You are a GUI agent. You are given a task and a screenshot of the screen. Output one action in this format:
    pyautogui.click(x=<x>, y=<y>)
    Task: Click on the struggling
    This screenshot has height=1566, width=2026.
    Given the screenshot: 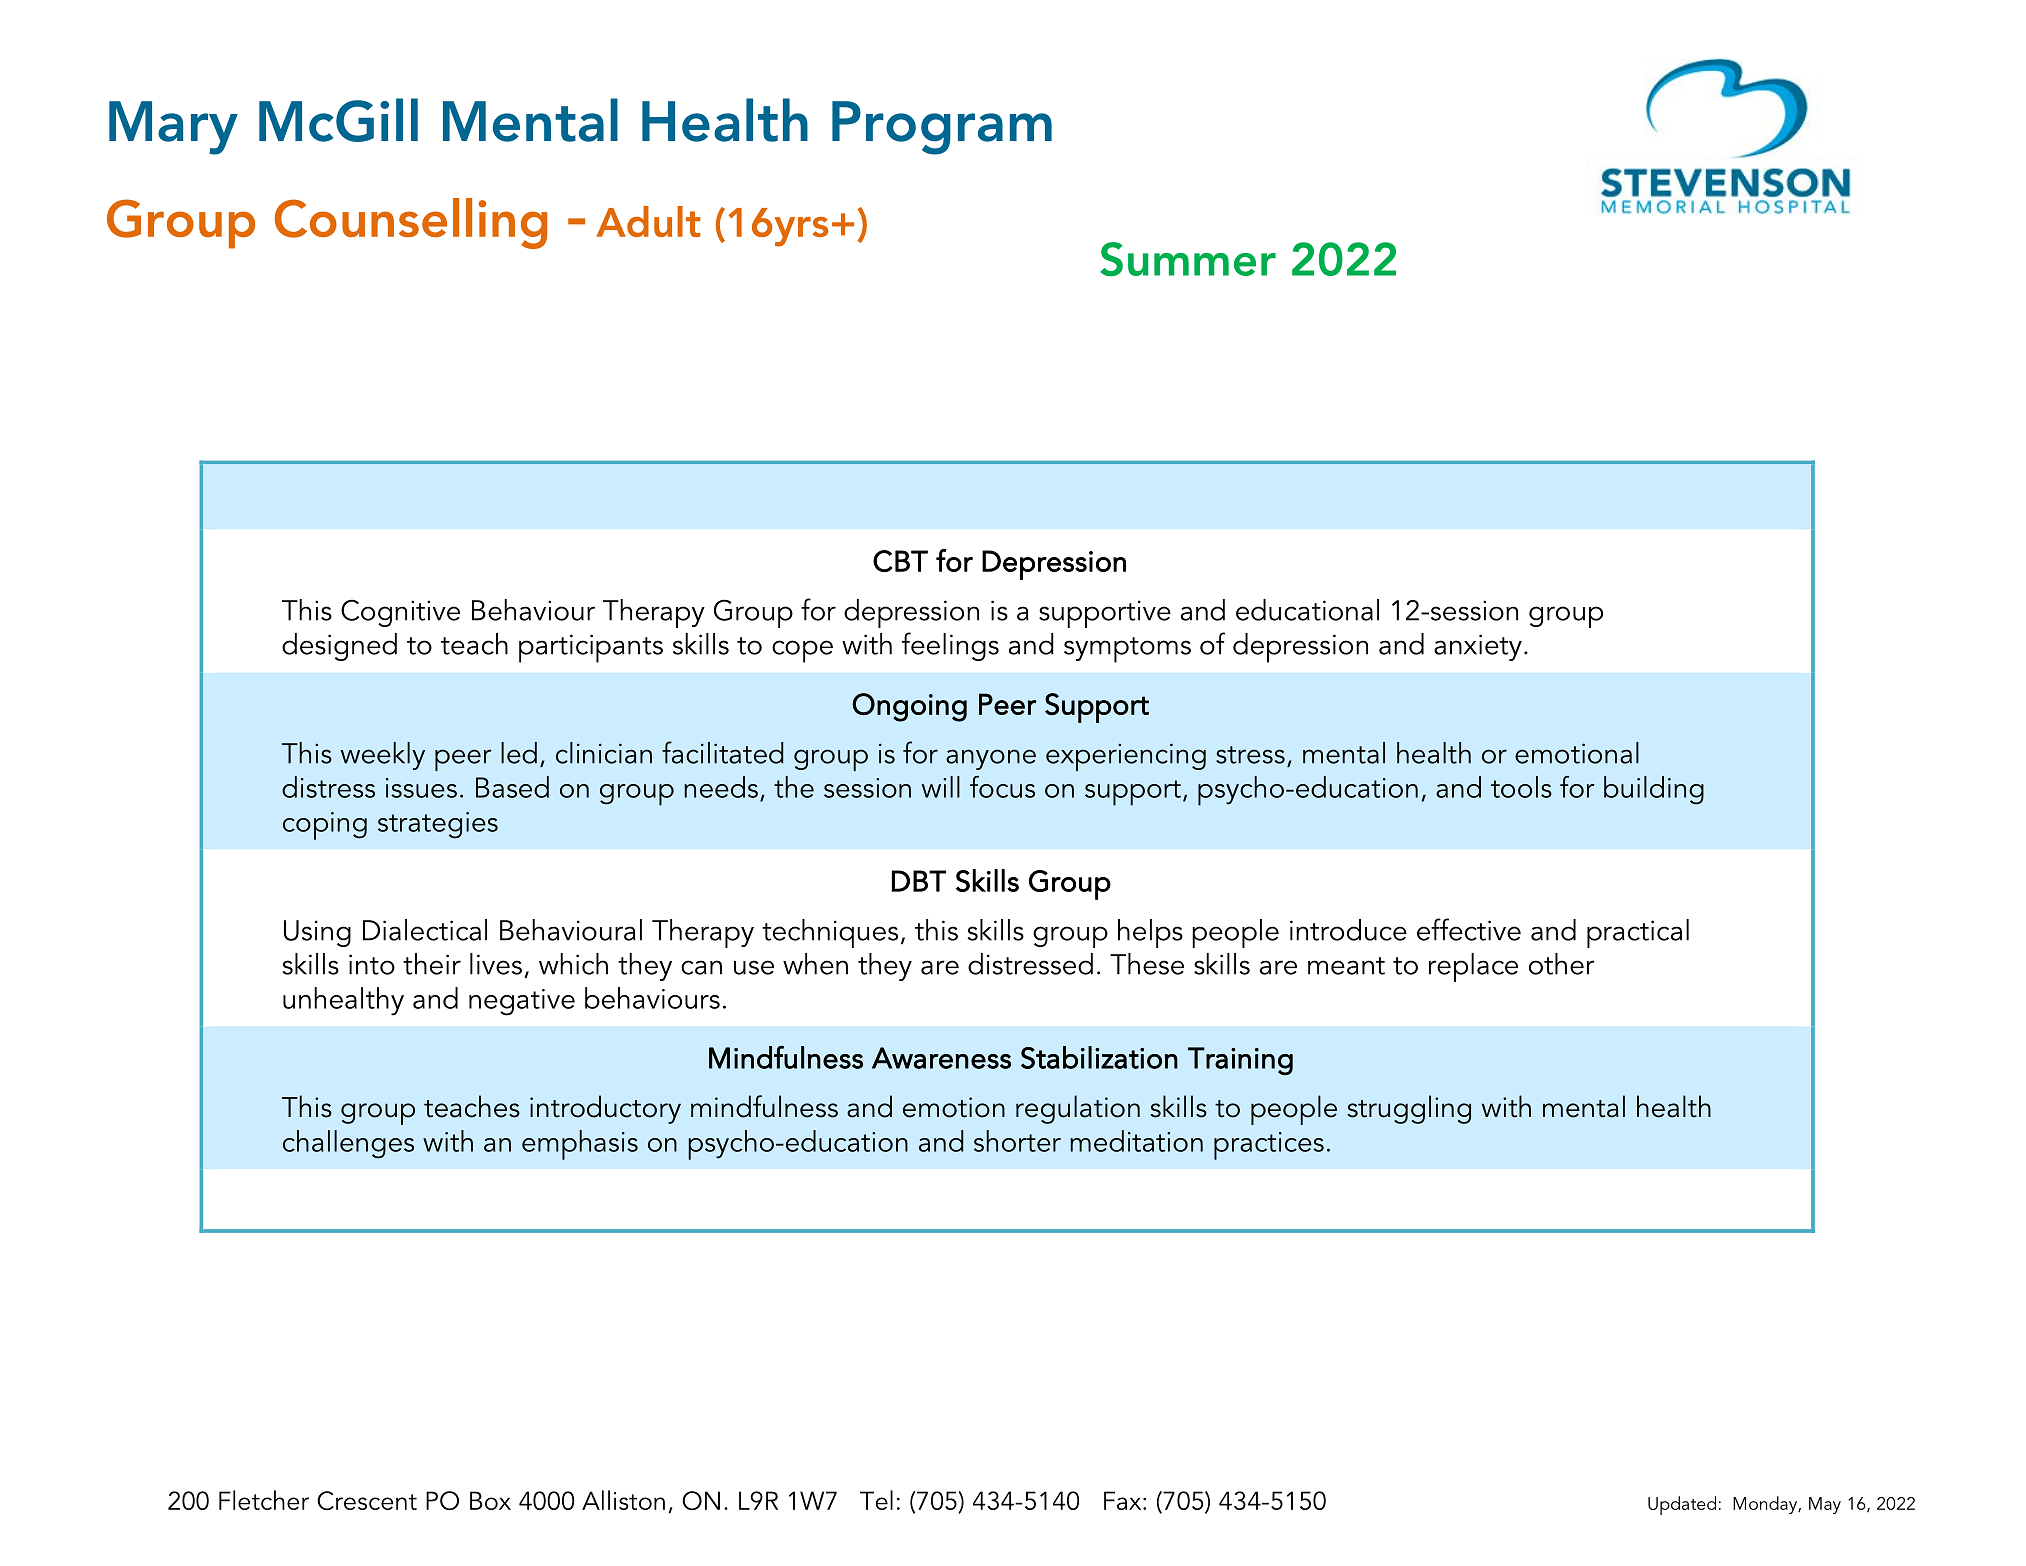 What is the action you would take?
    pyautogui.click(x=1409, y=1109)
